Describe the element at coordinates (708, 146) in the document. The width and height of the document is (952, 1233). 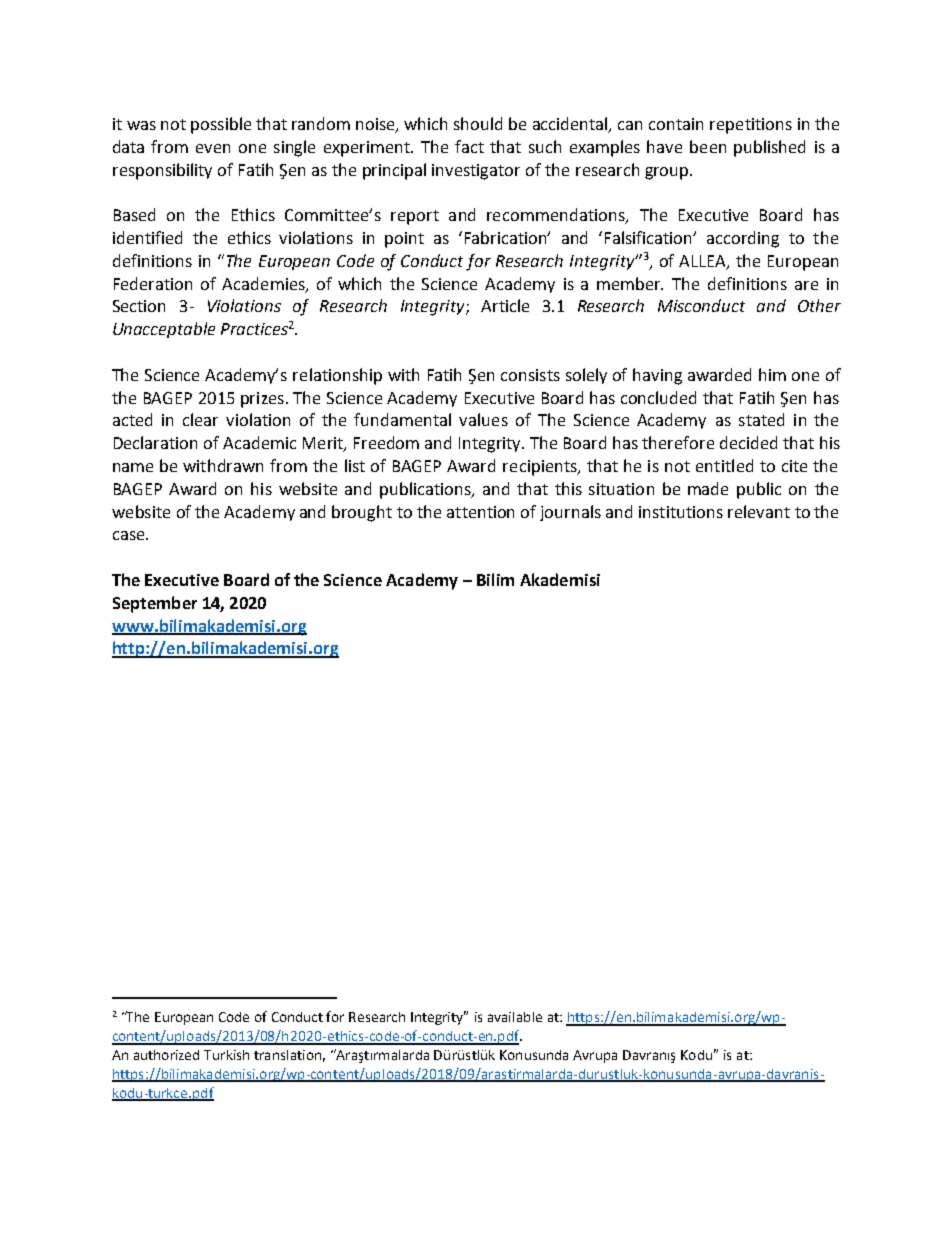
I see `been` at that location.
